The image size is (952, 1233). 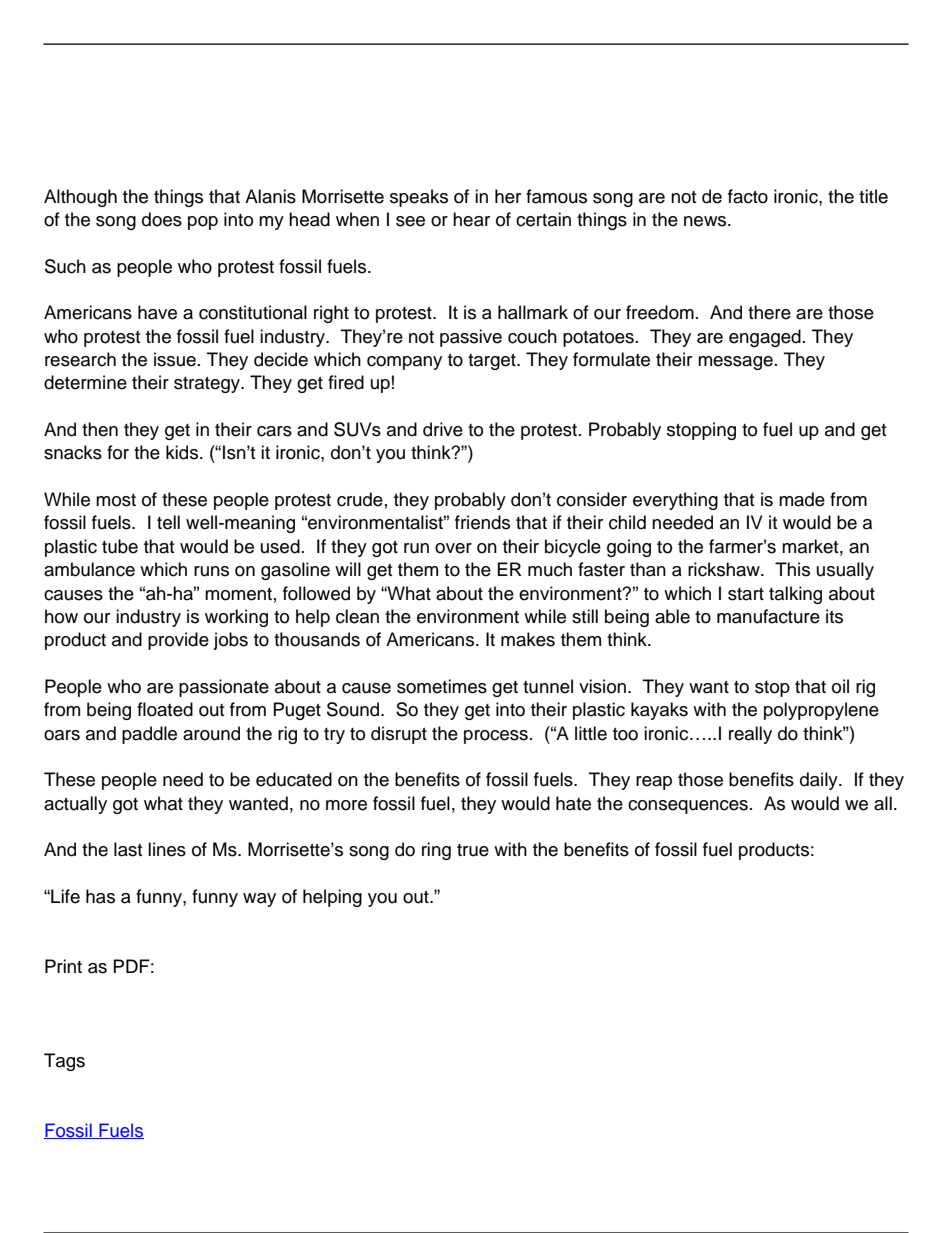 What do you see at coordinates (748, 196) in the screenshot?
I see `facto` at bounding box center [748, 196].
